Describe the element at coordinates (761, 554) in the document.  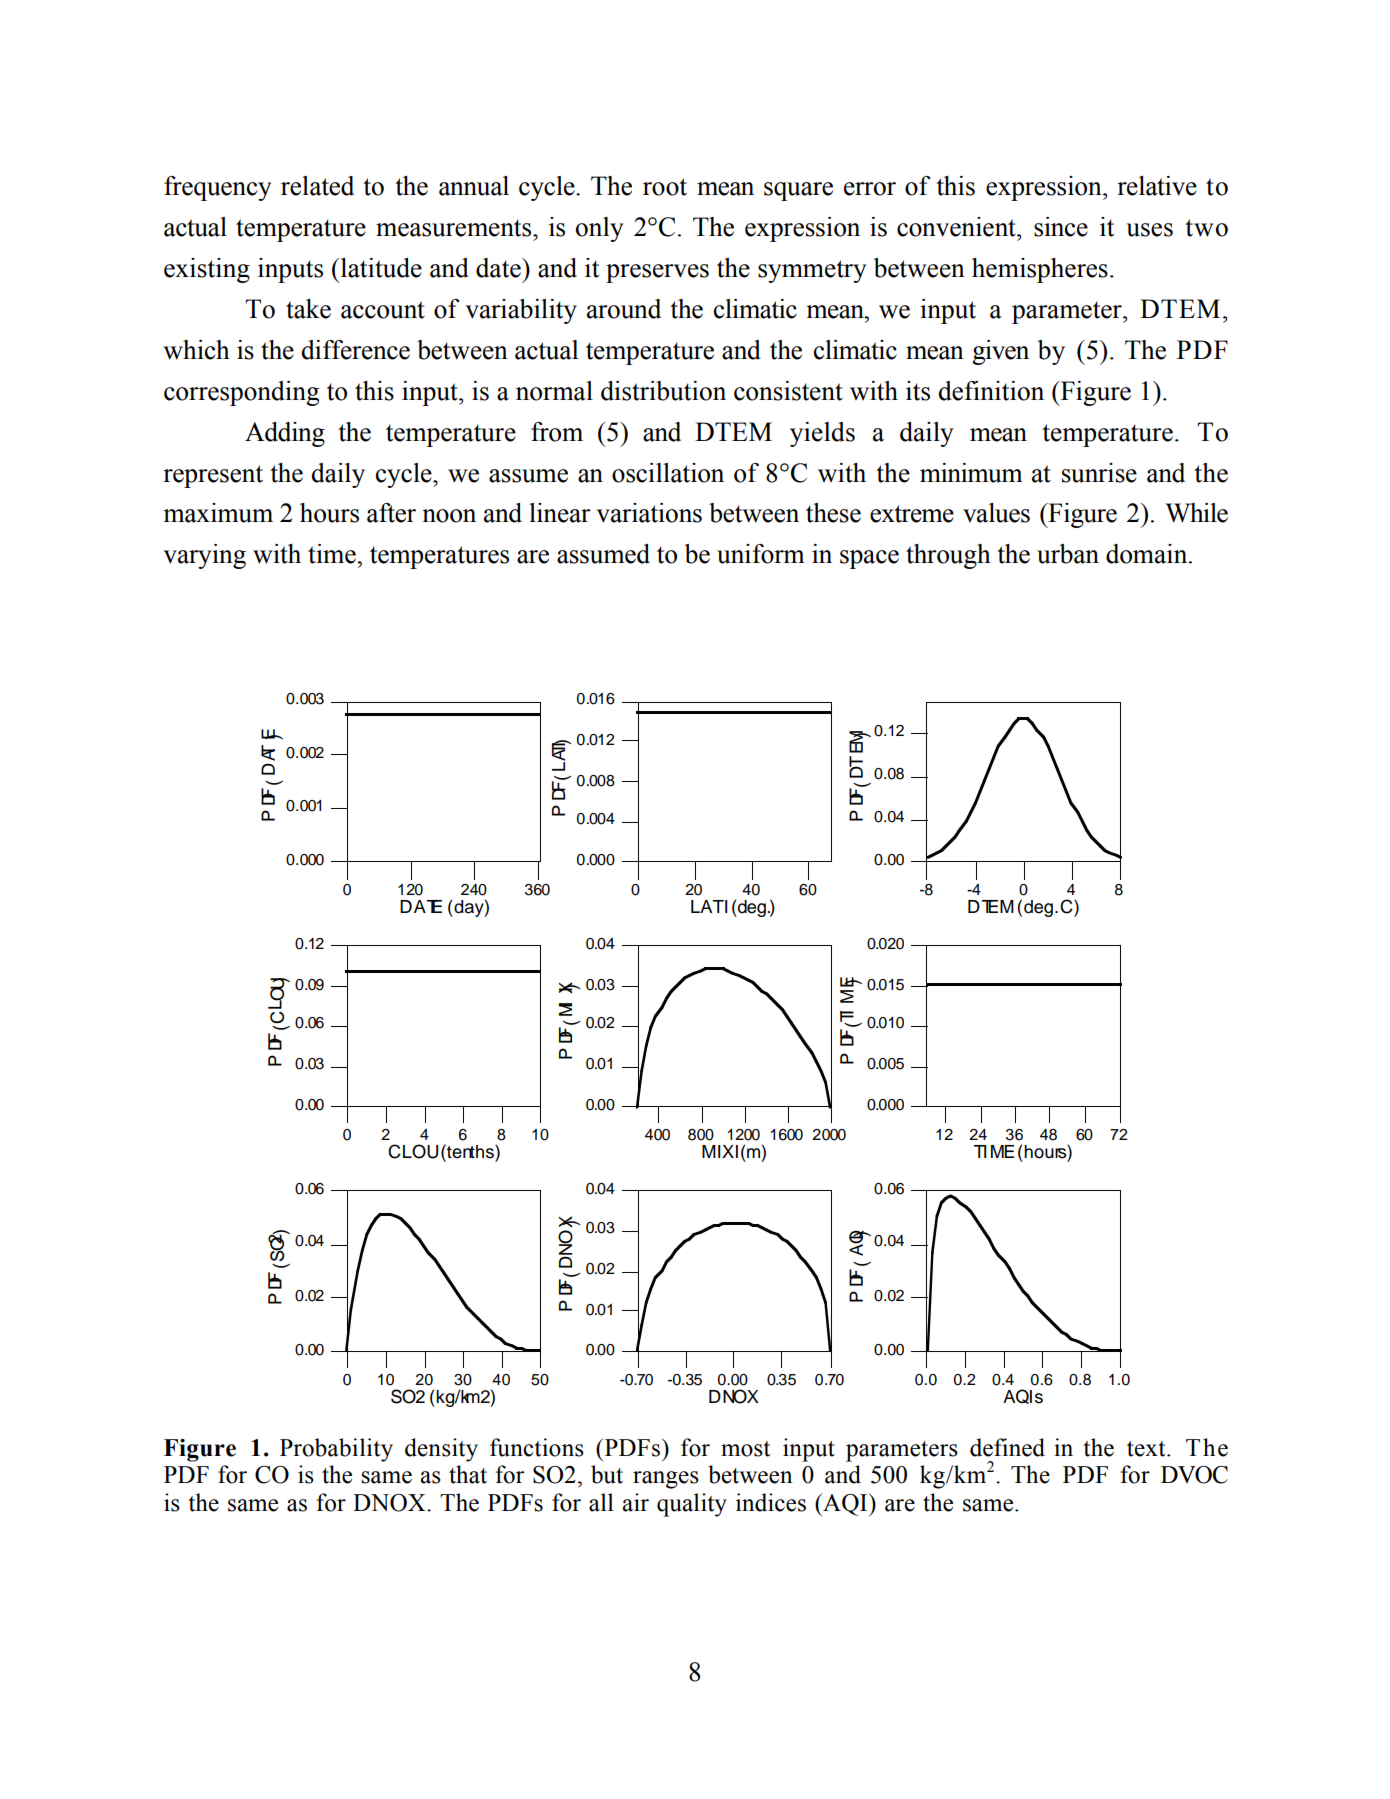
I see `uniform` at that location.
